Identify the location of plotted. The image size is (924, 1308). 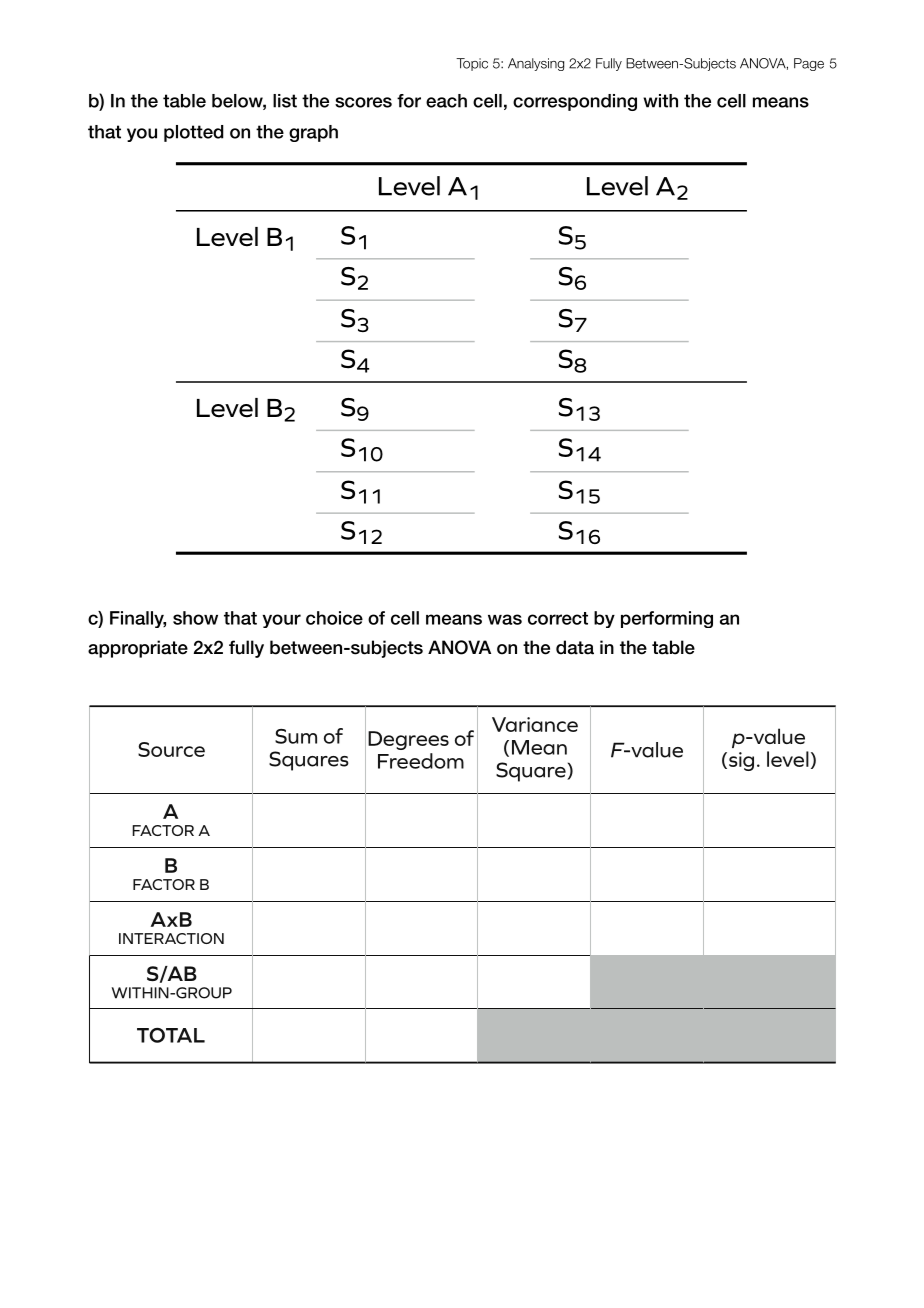
(194, 133).
